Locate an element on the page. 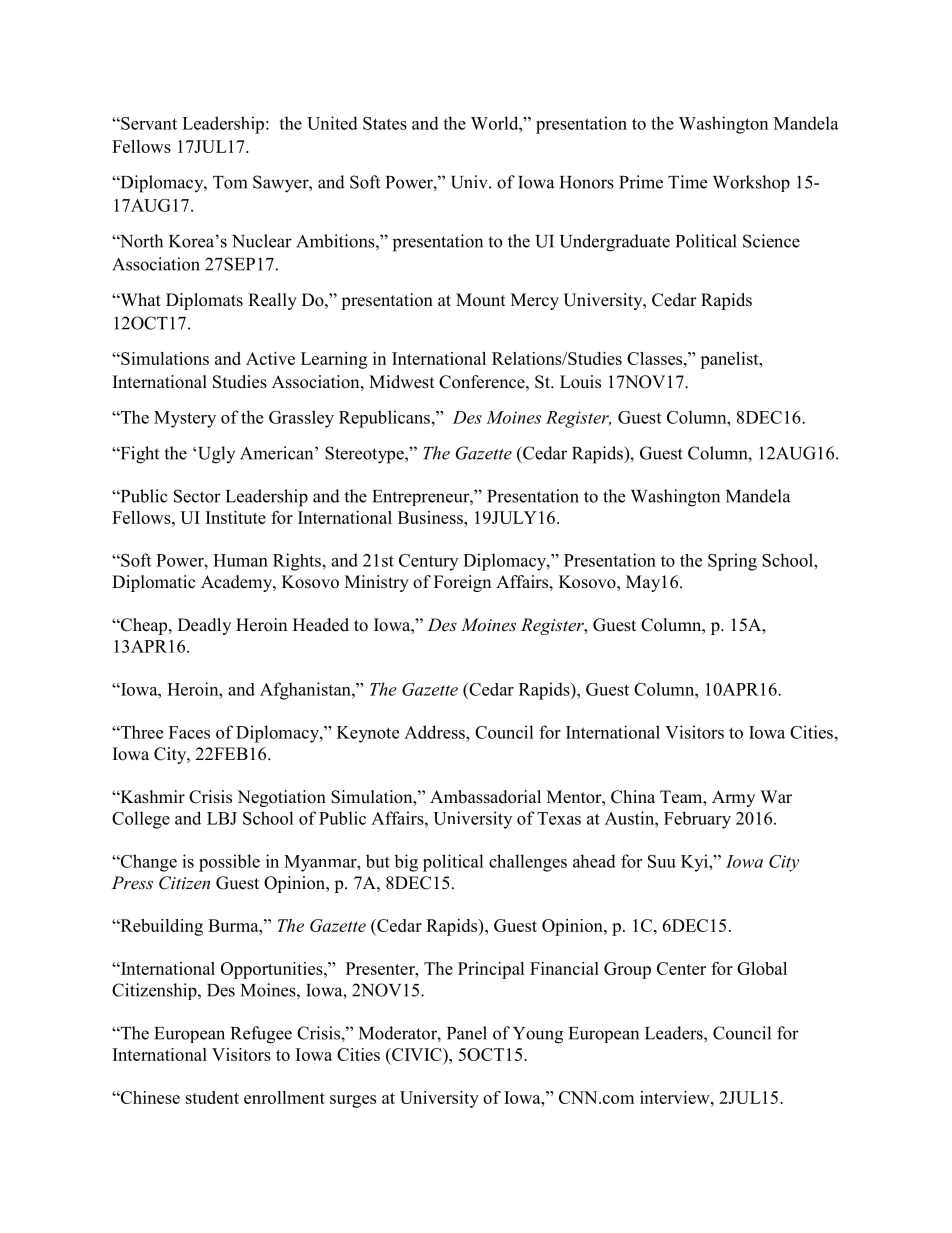 This page has height=1233, width=952. States is located at coordinates (385, 123).
